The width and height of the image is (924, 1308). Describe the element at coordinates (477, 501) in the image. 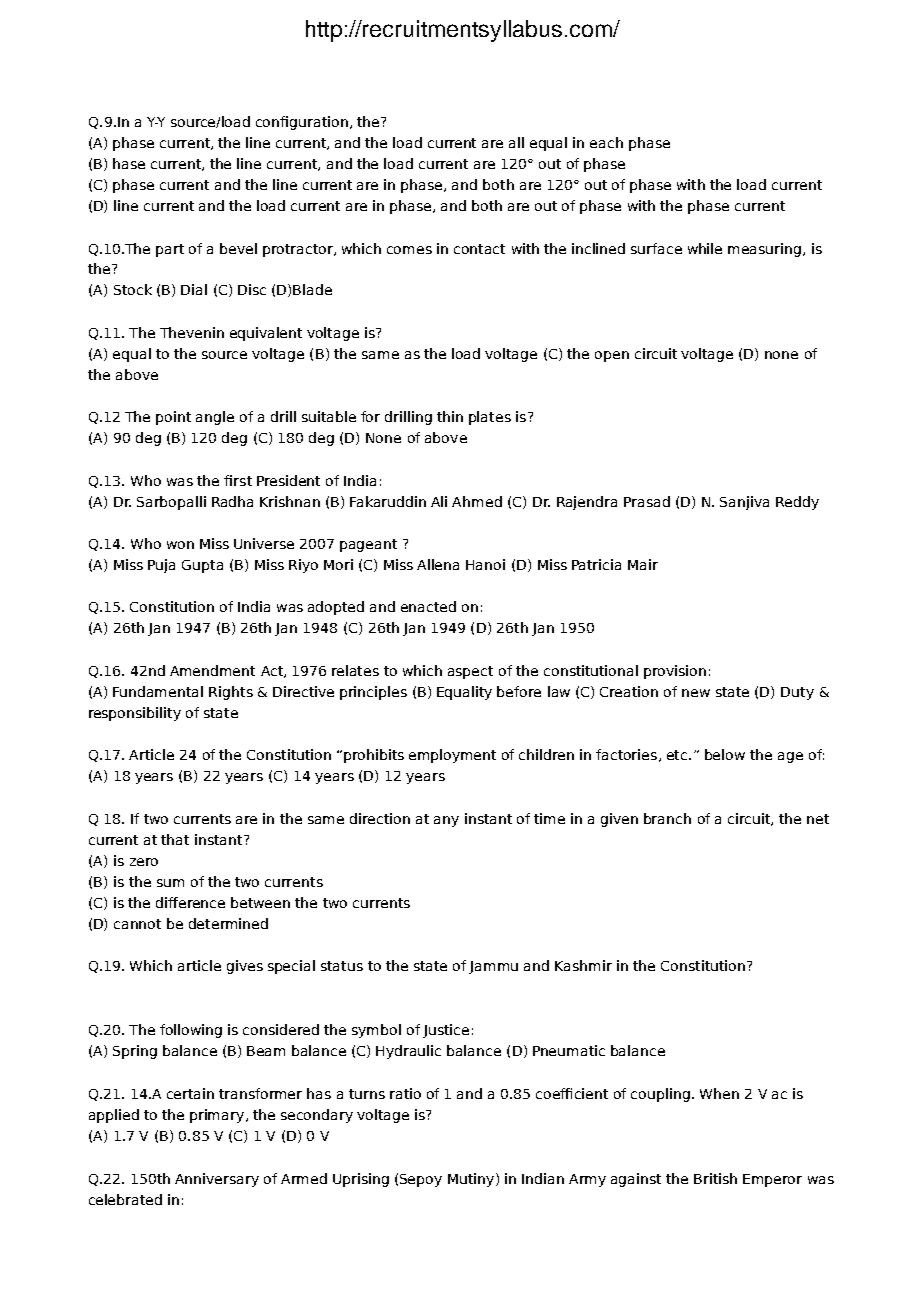

I see `Ahmed` at that location.
